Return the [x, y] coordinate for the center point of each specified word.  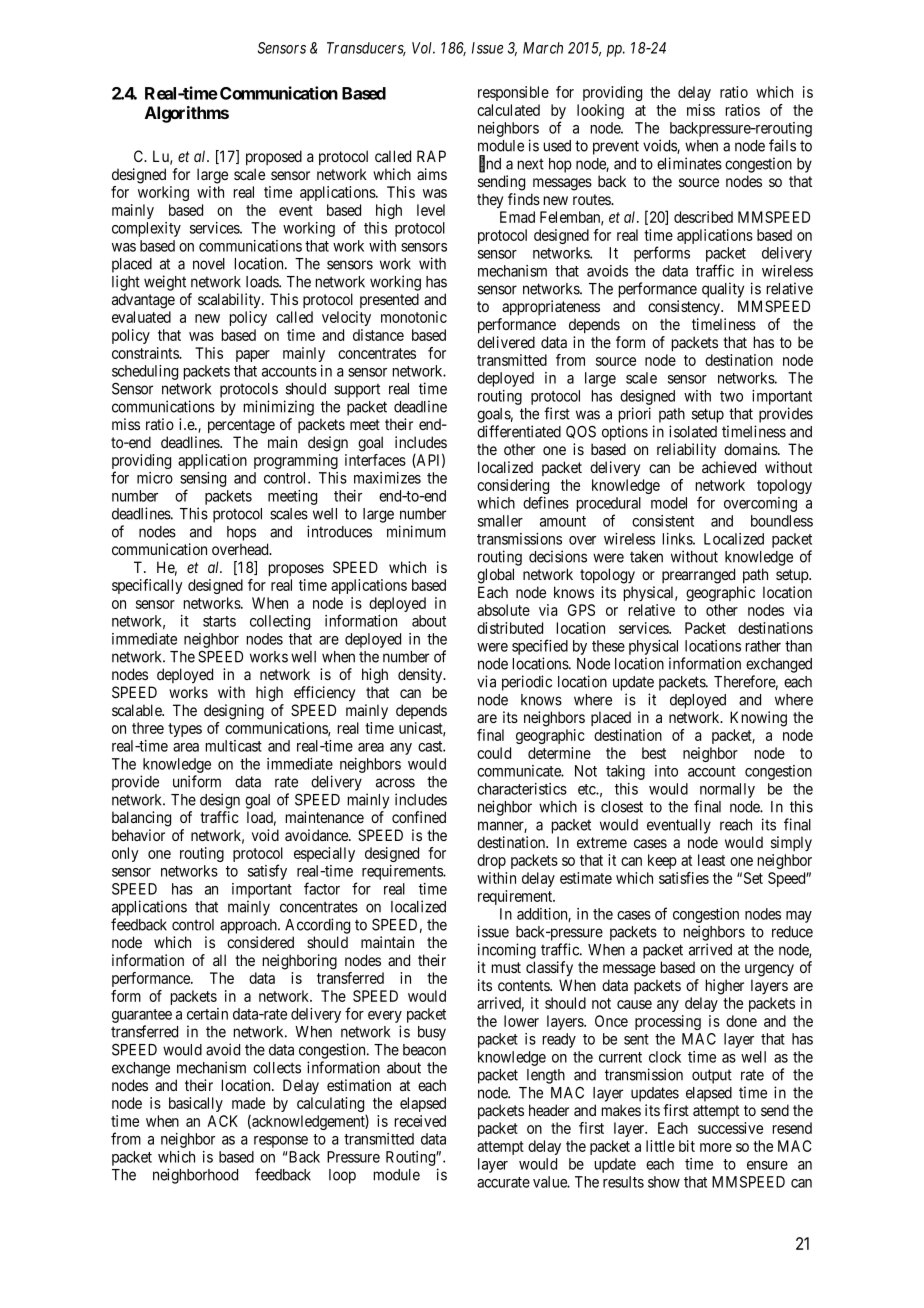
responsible [513, 93]
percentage [241, 426]
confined [419, 817]
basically [196, 1104]
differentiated [519, 431]
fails [782, 145]
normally [727, 790]
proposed [274, 157]
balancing [141, 819]
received [420, 1121]
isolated [693, 431]
